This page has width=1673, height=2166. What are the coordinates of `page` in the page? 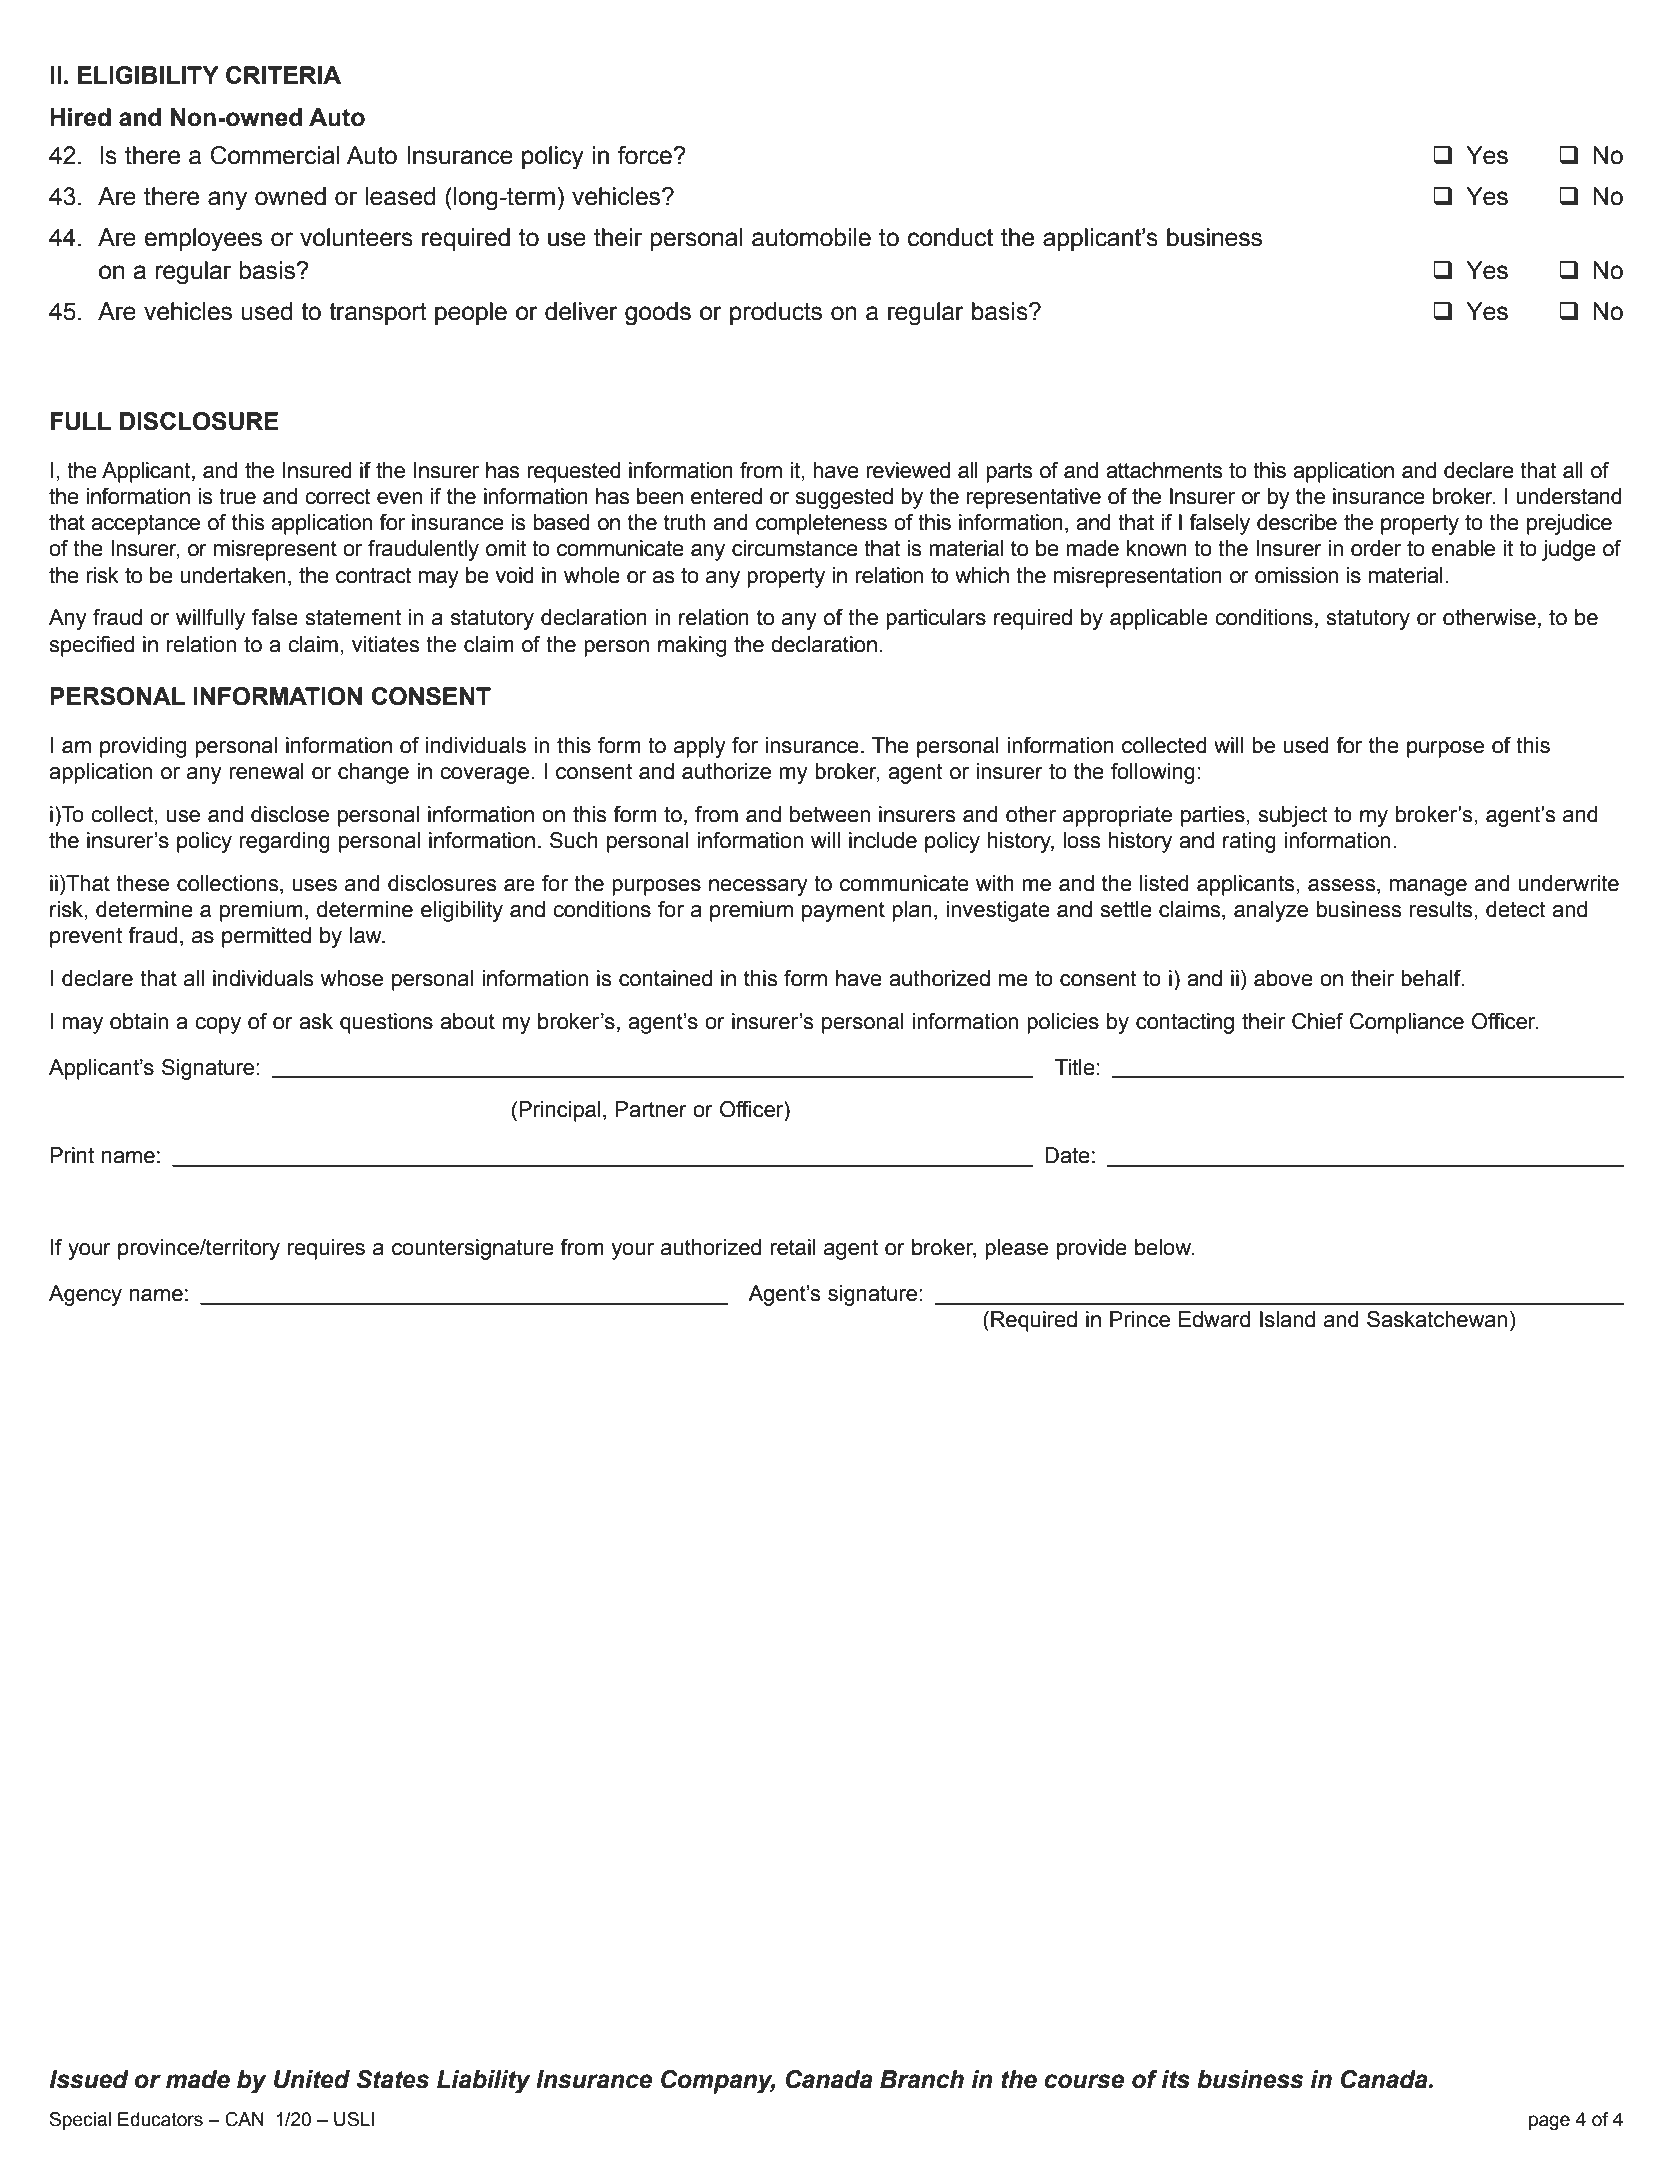 It's located at (1549, 2122).
